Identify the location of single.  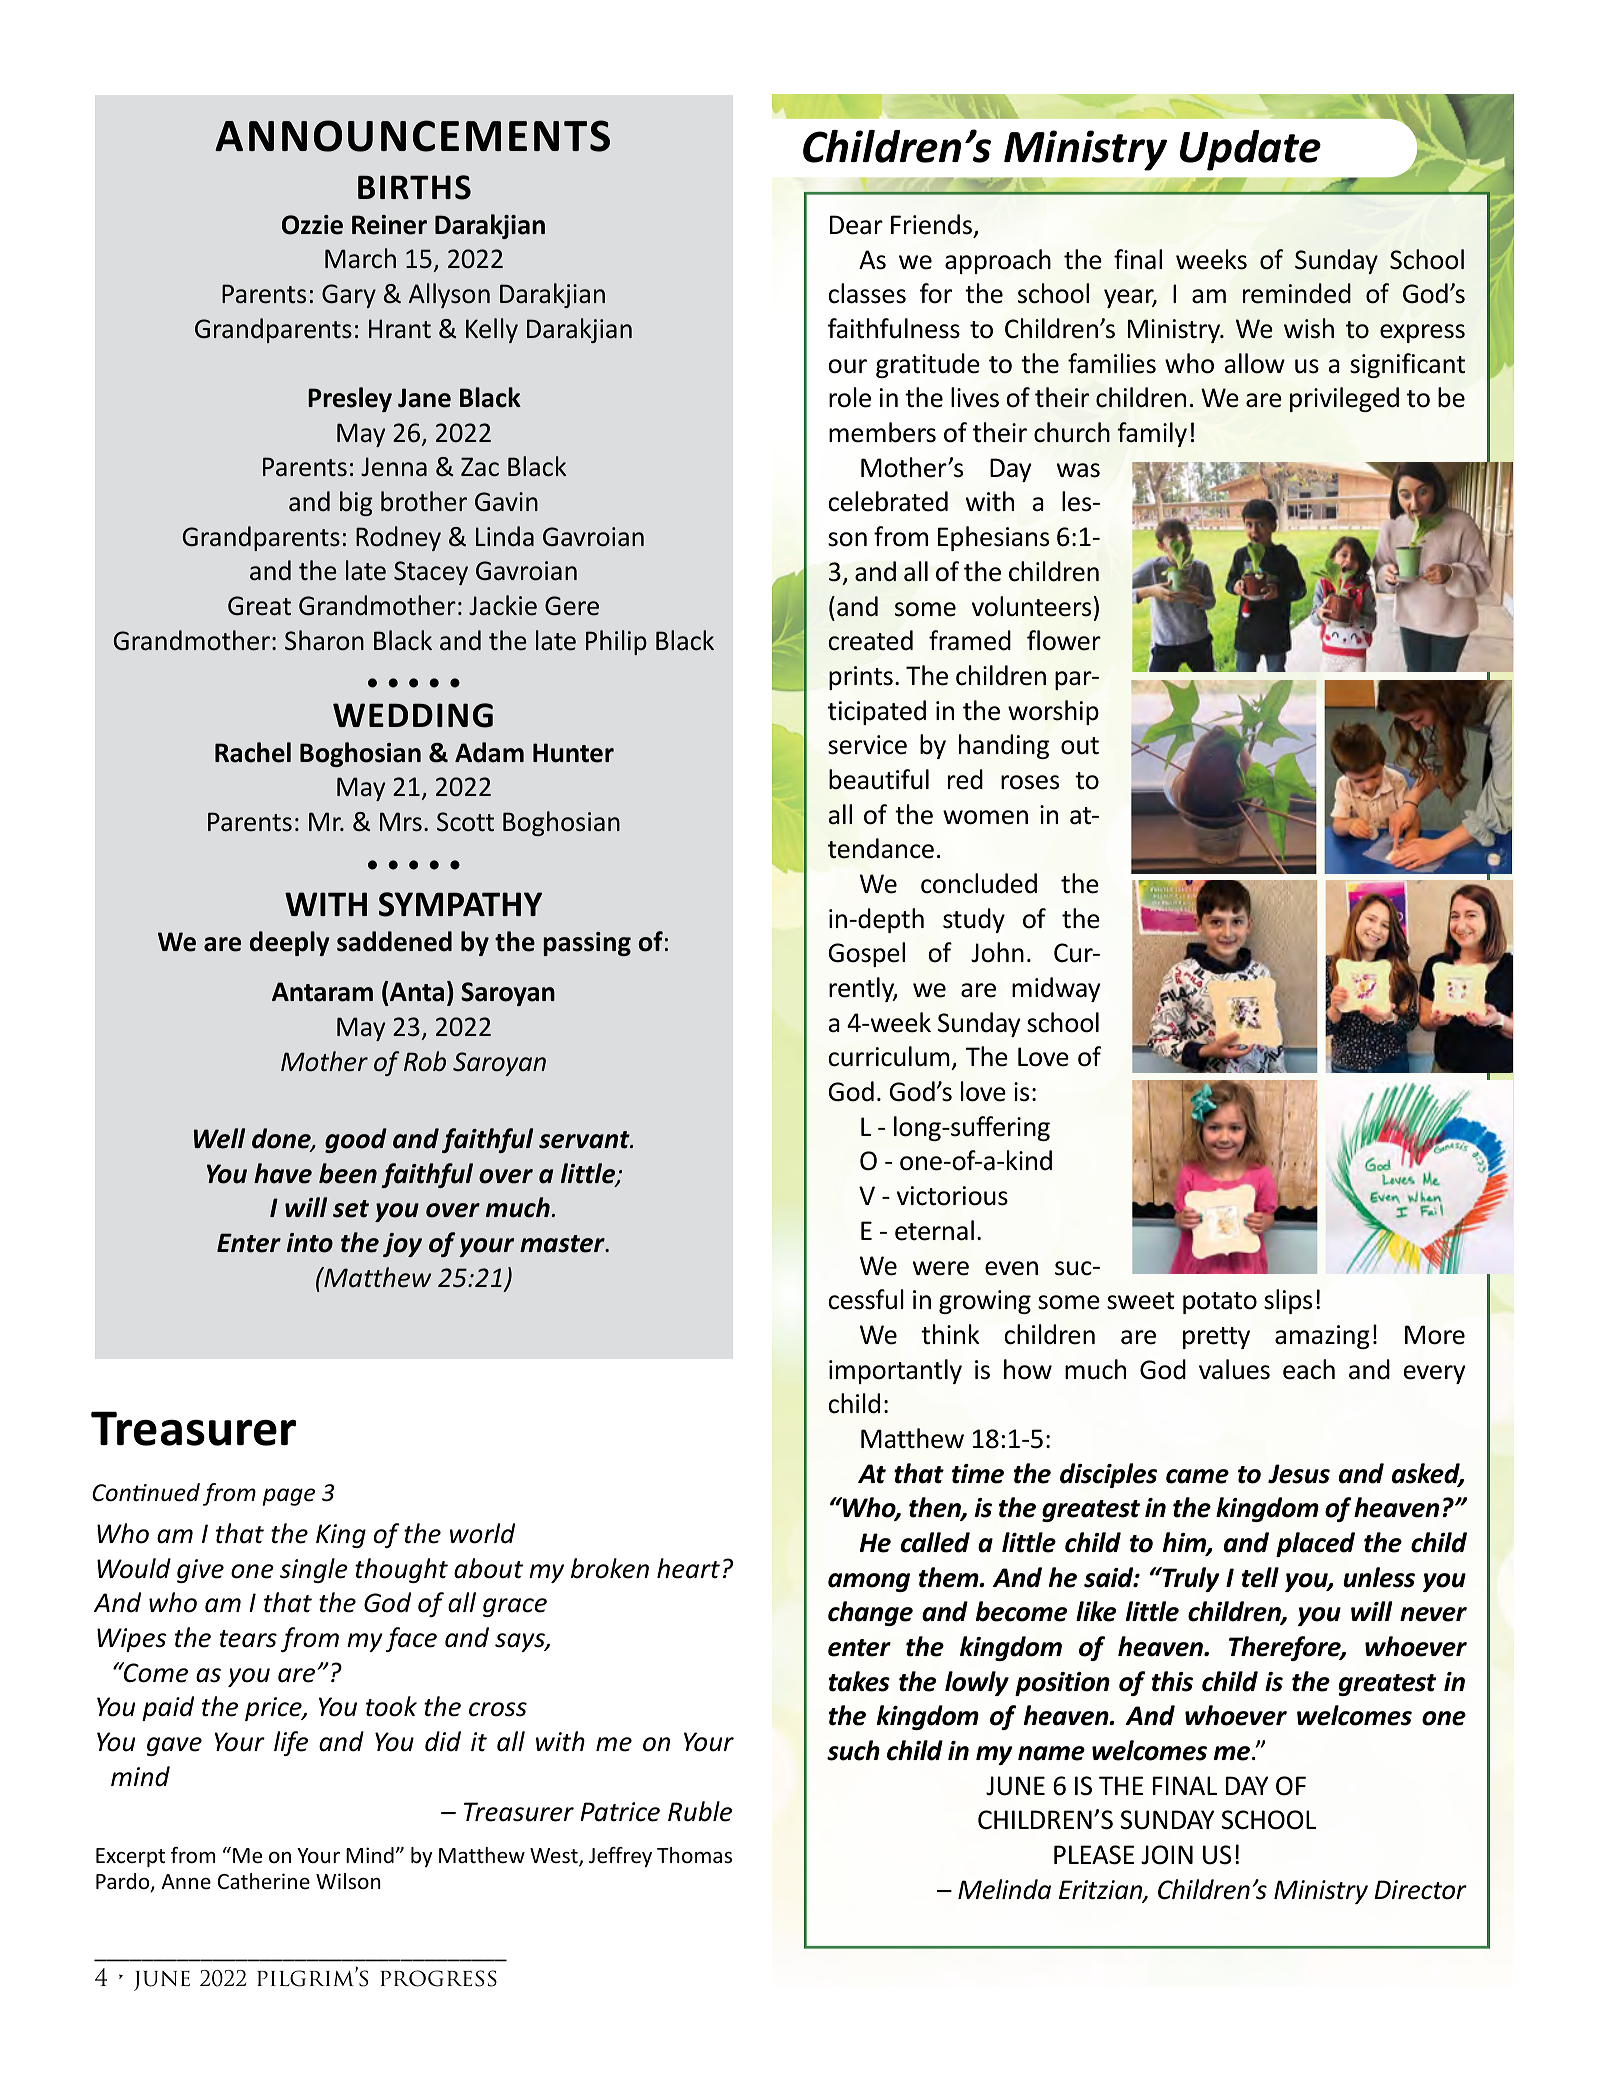
(314, 1570).
